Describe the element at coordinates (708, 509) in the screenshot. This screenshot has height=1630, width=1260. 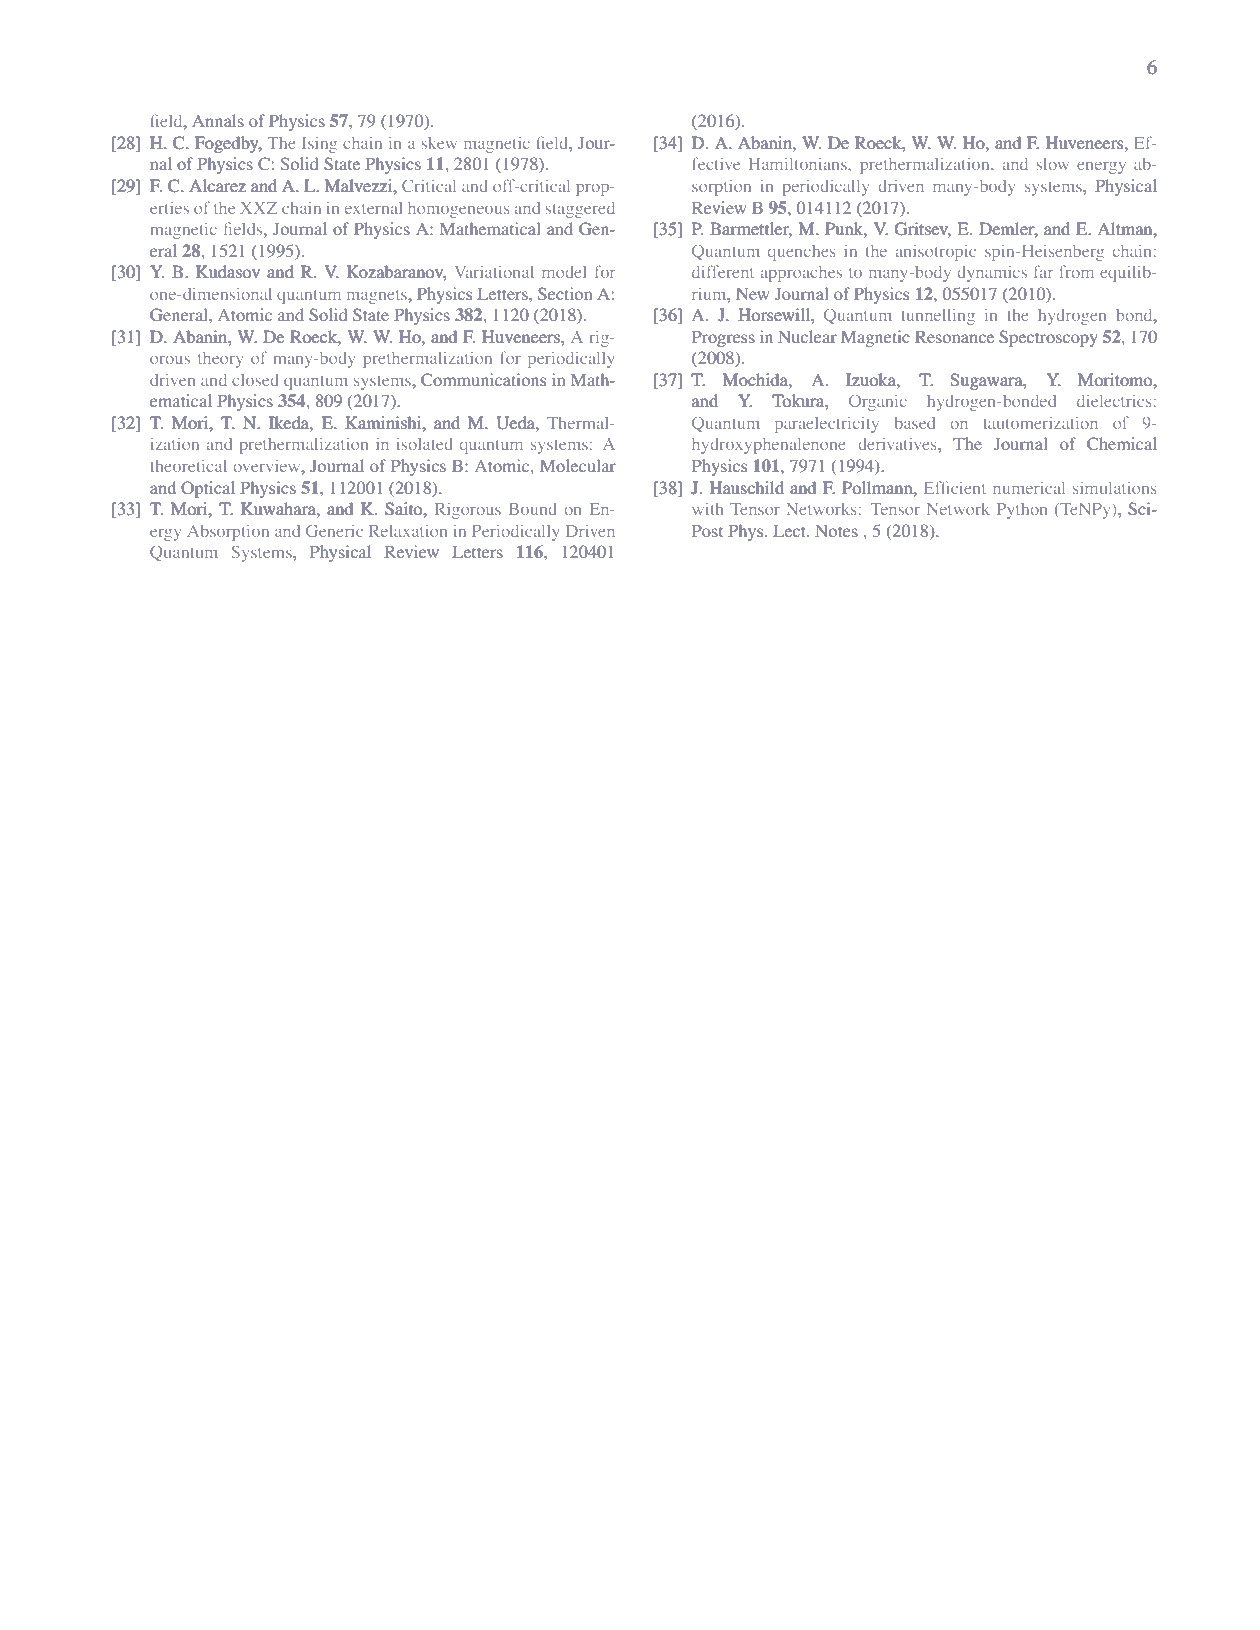
I see `with` at that location.
